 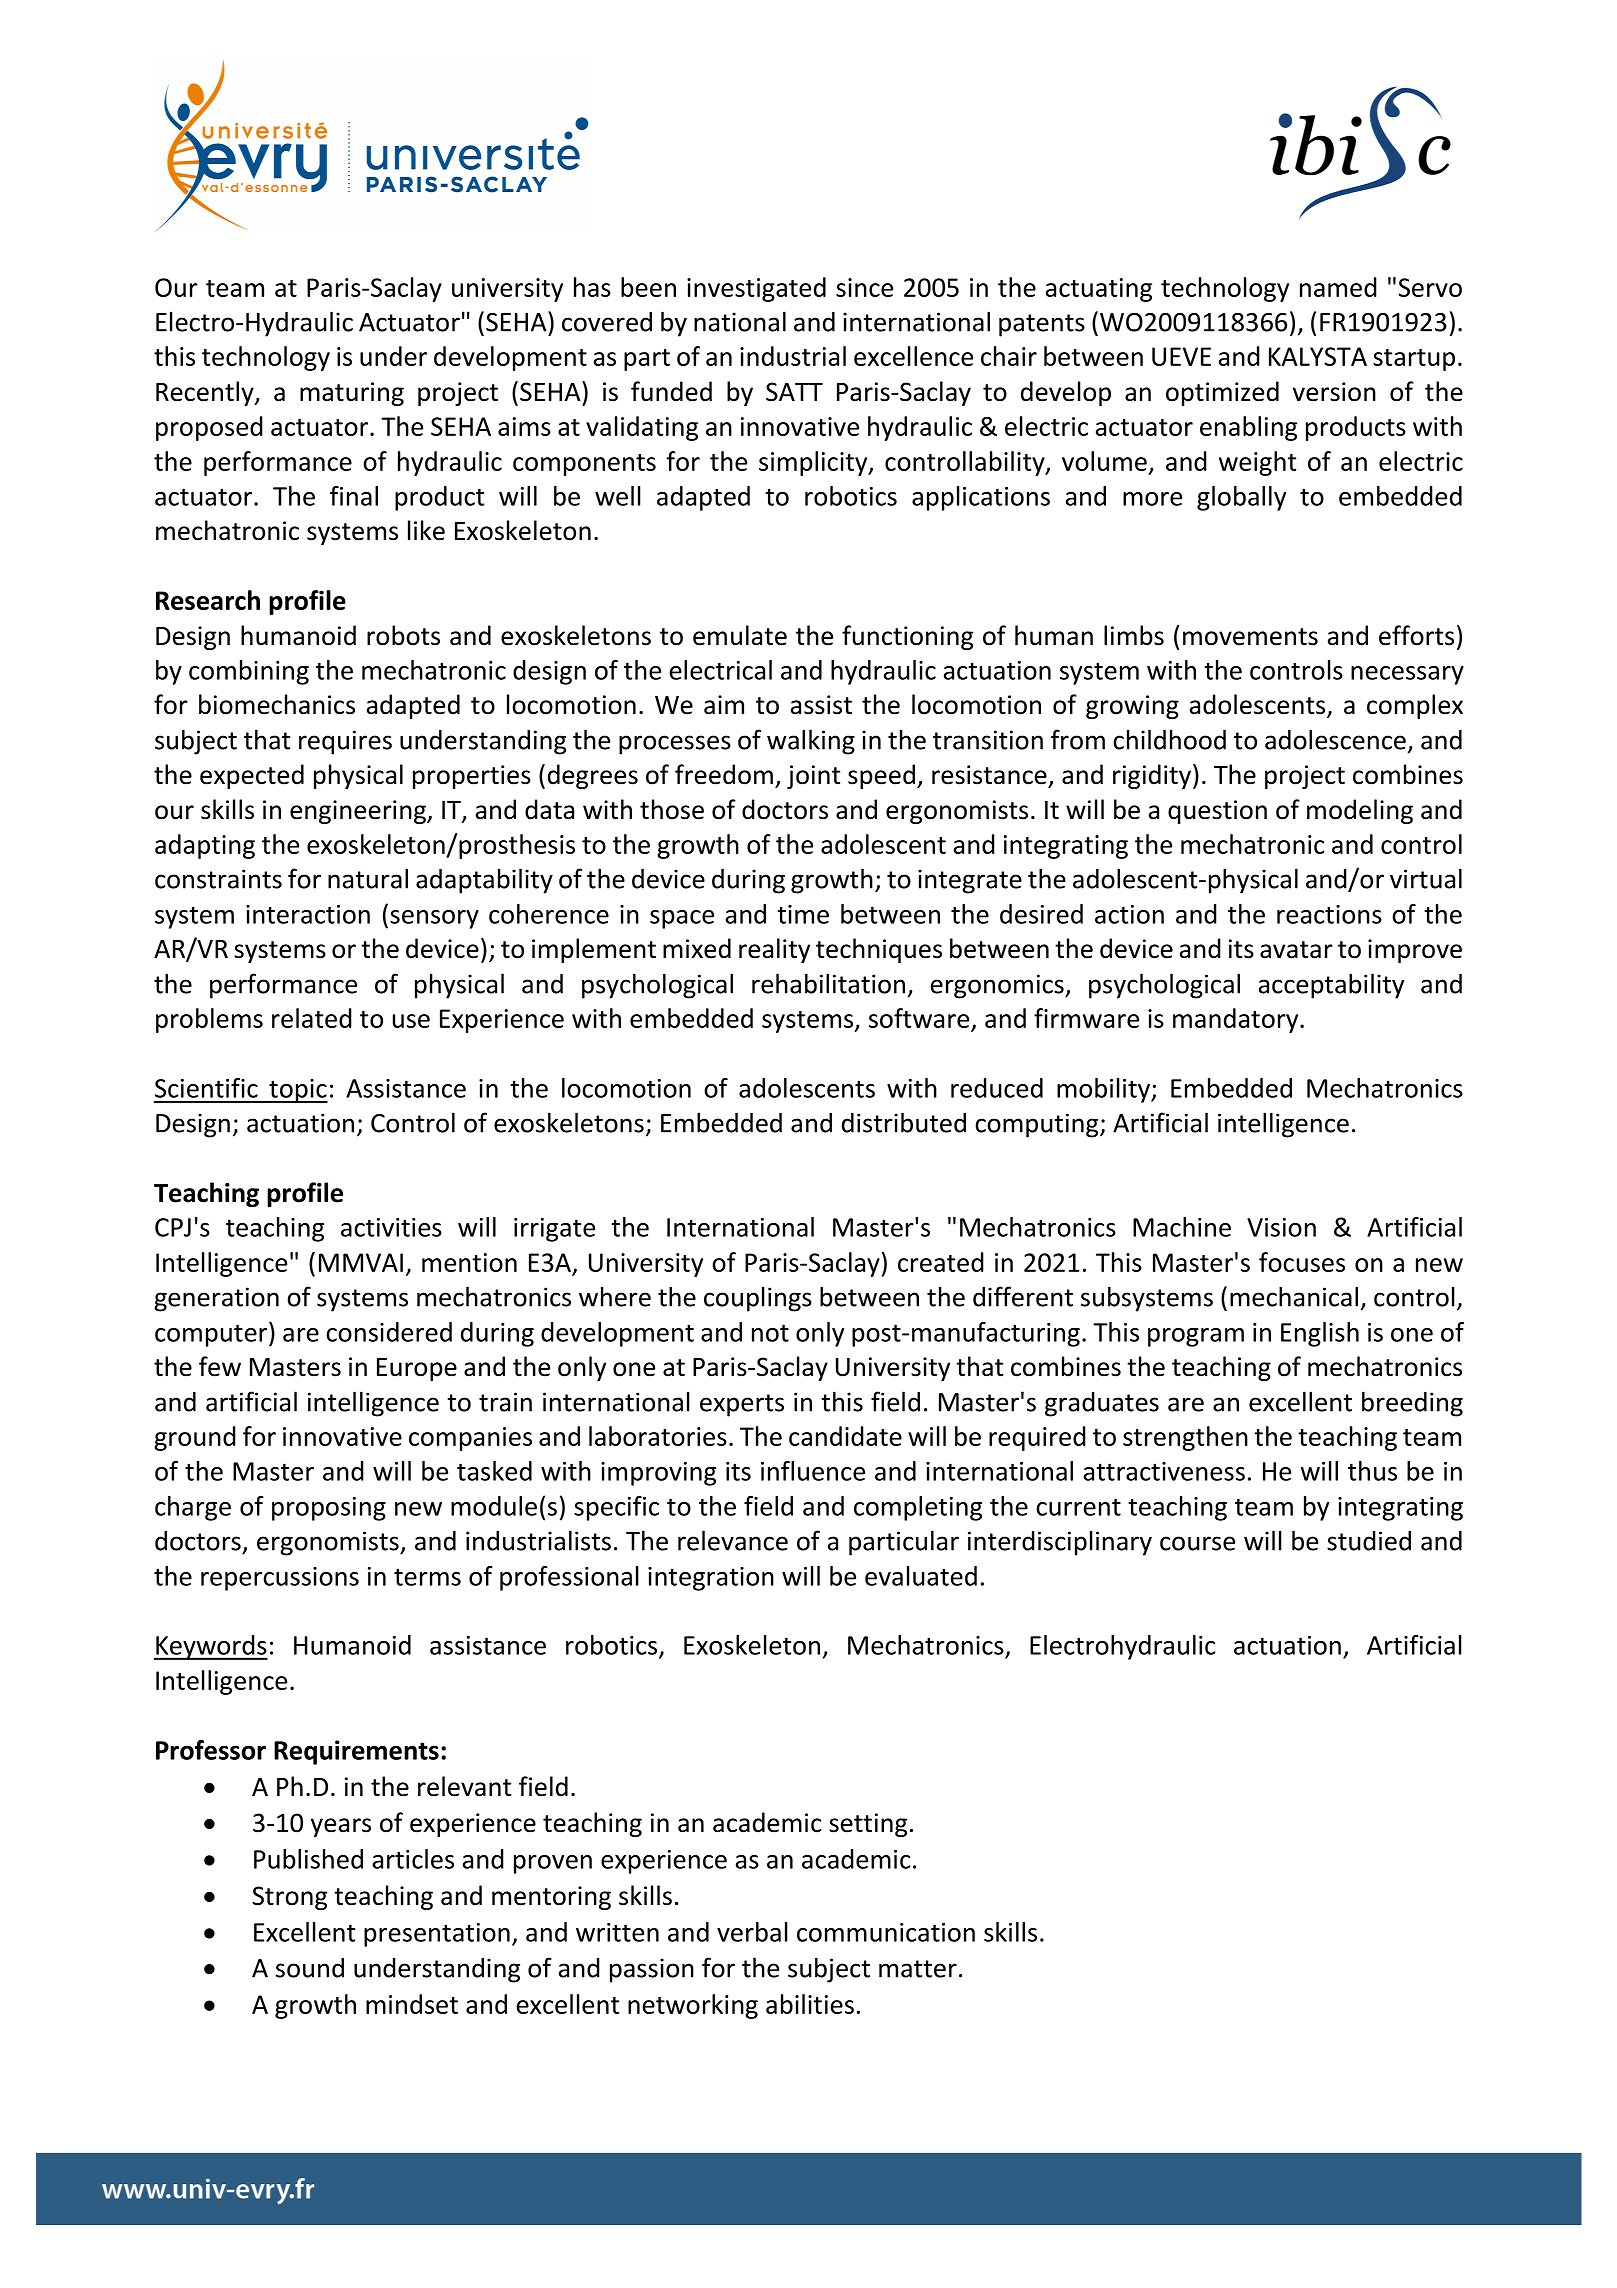 I want to click on verbal, so click(x=752, y=1932).
